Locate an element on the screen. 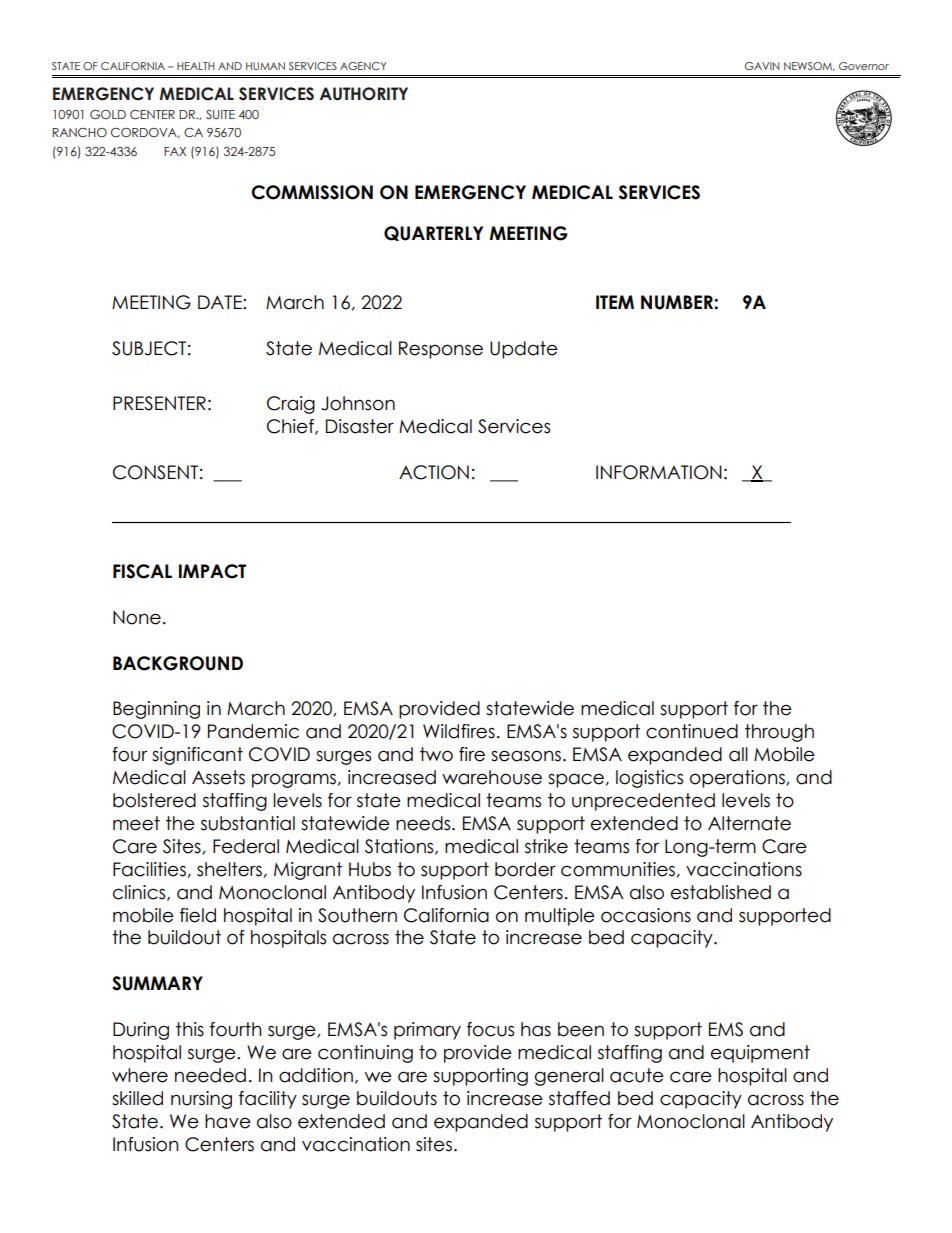 Image resolution: width=952 pixels, height=1233 pixels. nursing is located at coordinates (201, 1100).
